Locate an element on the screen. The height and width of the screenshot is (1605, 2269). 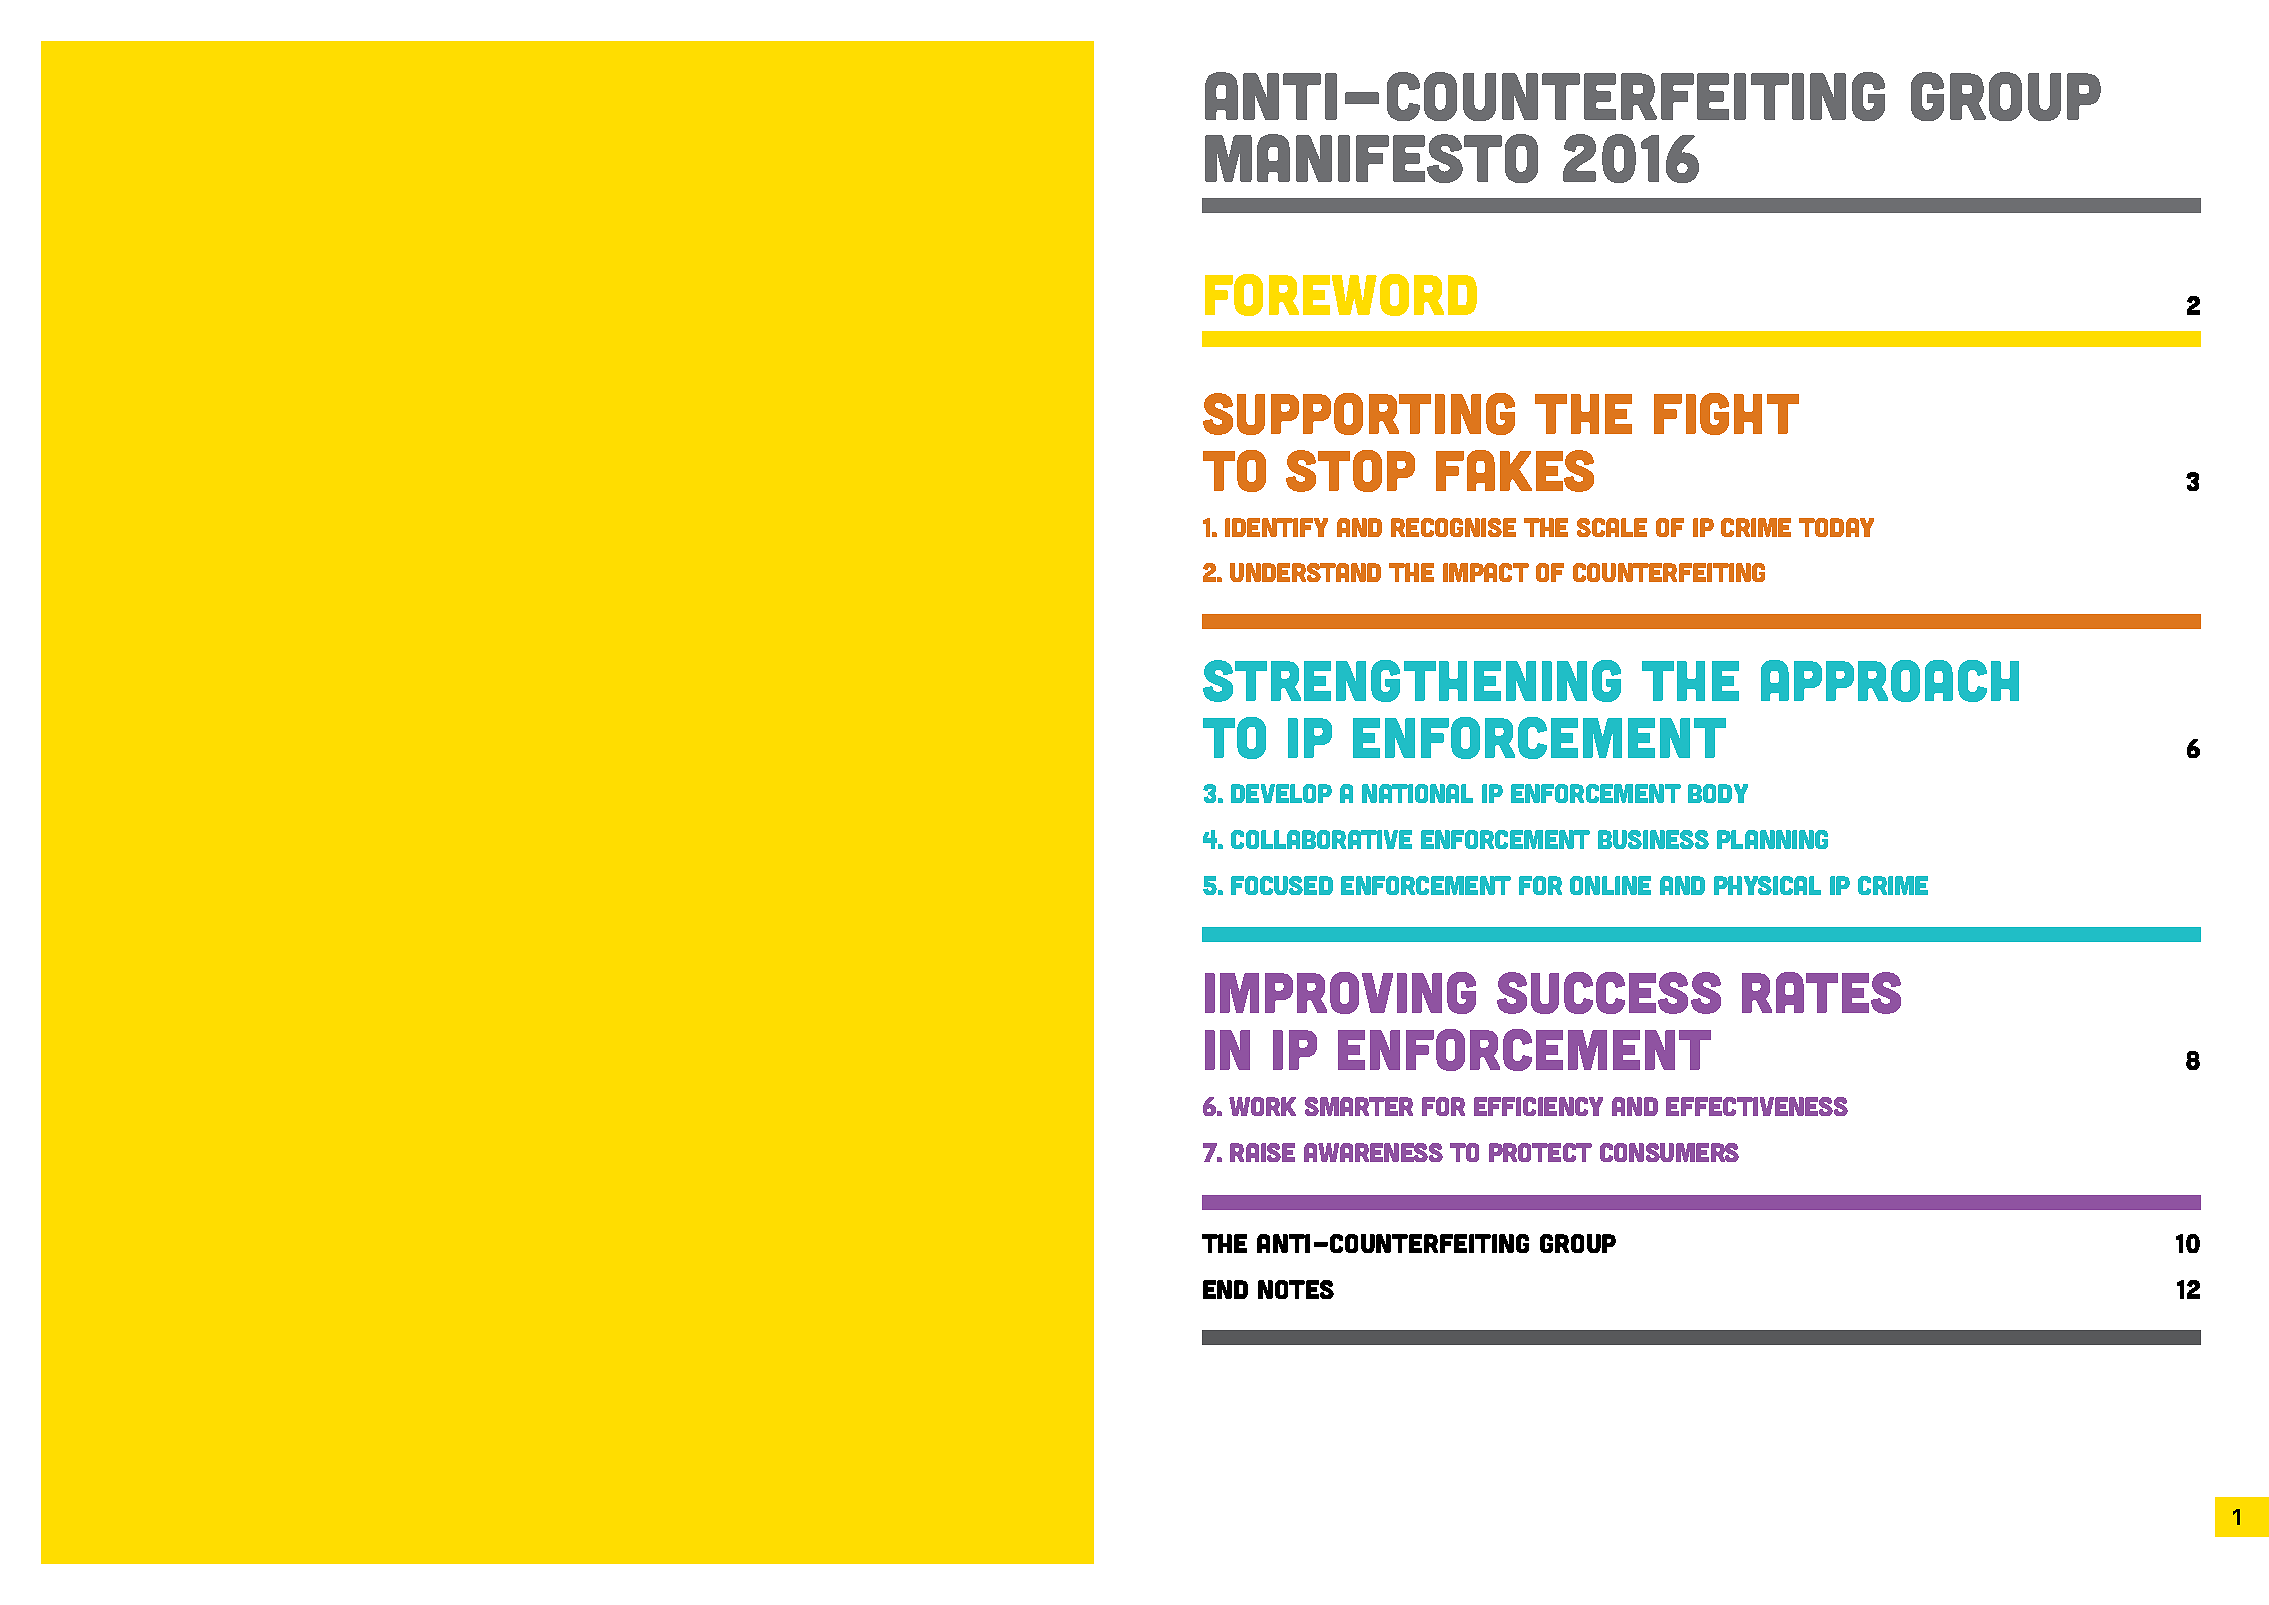
Manifesto is located at coordinates (1371, 158).
